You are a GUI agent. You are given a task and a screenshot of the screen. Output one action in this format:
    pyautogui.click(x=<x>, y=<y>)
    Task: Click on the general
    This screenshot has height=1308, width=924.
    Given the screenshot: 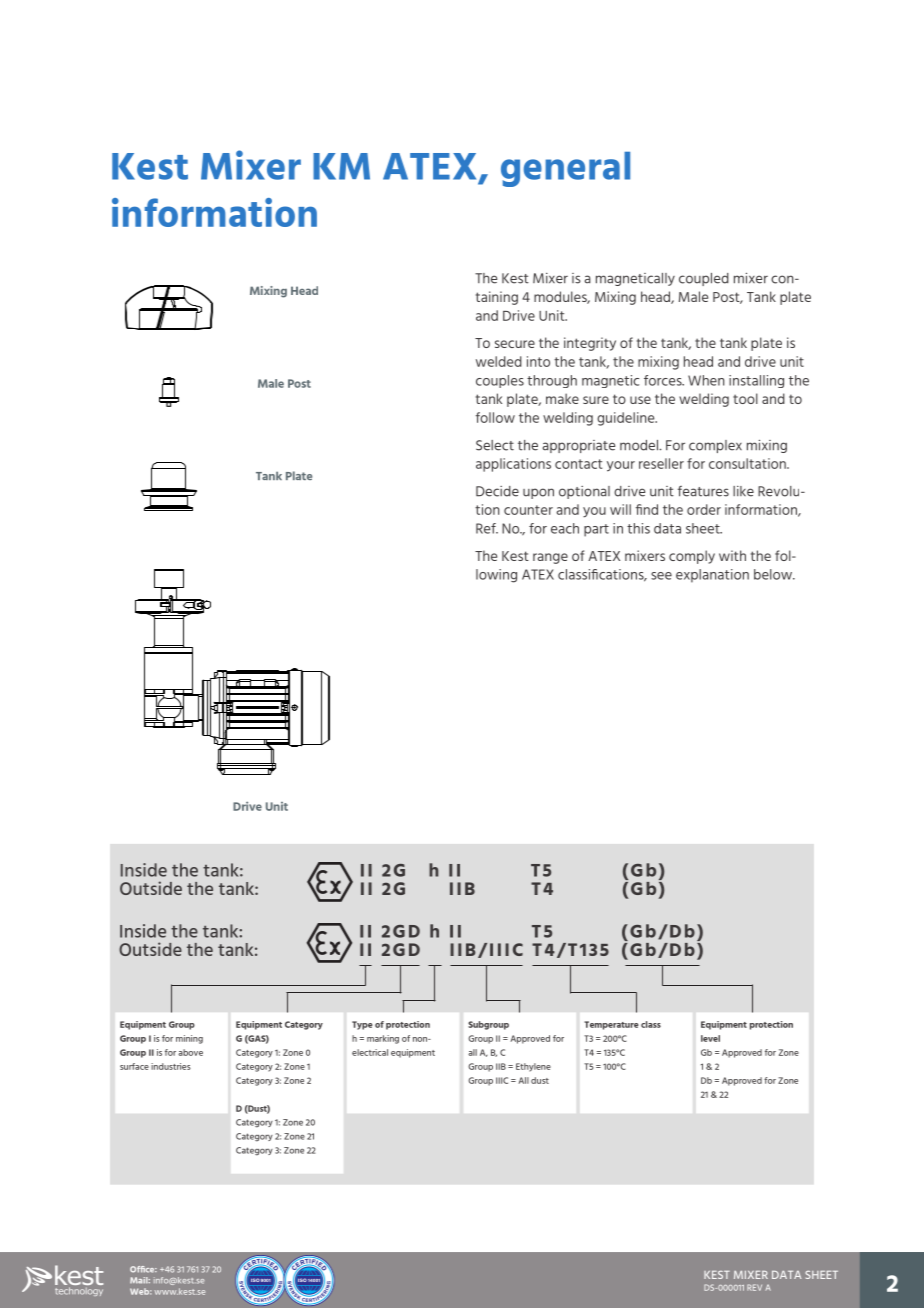 What is the action you would take?
    pyautogui.click(x=565, y=169)
